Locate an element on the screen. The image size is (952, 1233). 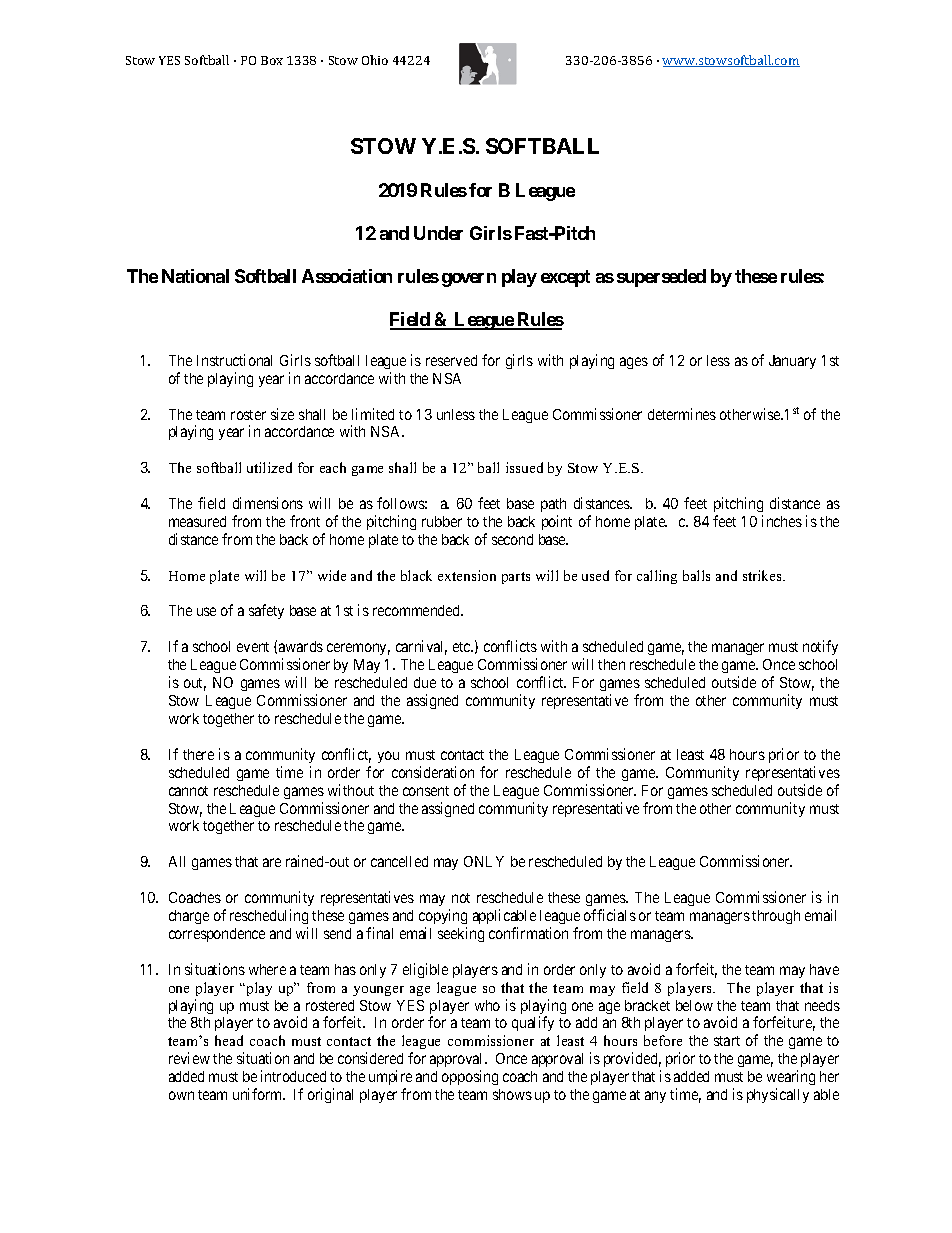
issued is located at coordinates (524, 467).
